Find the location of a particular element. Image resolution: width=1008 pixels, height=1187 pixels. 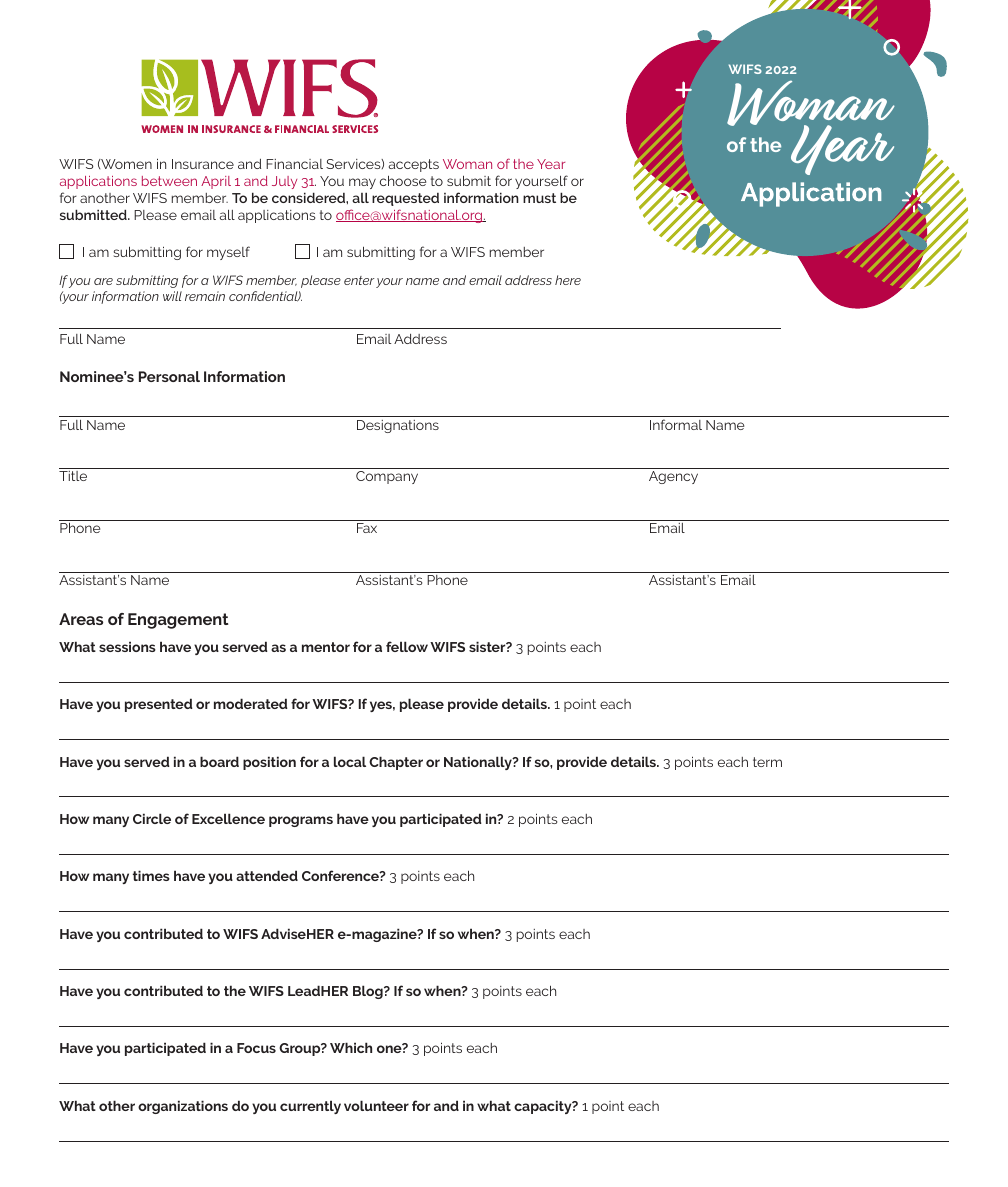

volunteer is located at coordinates (376, 1105).
